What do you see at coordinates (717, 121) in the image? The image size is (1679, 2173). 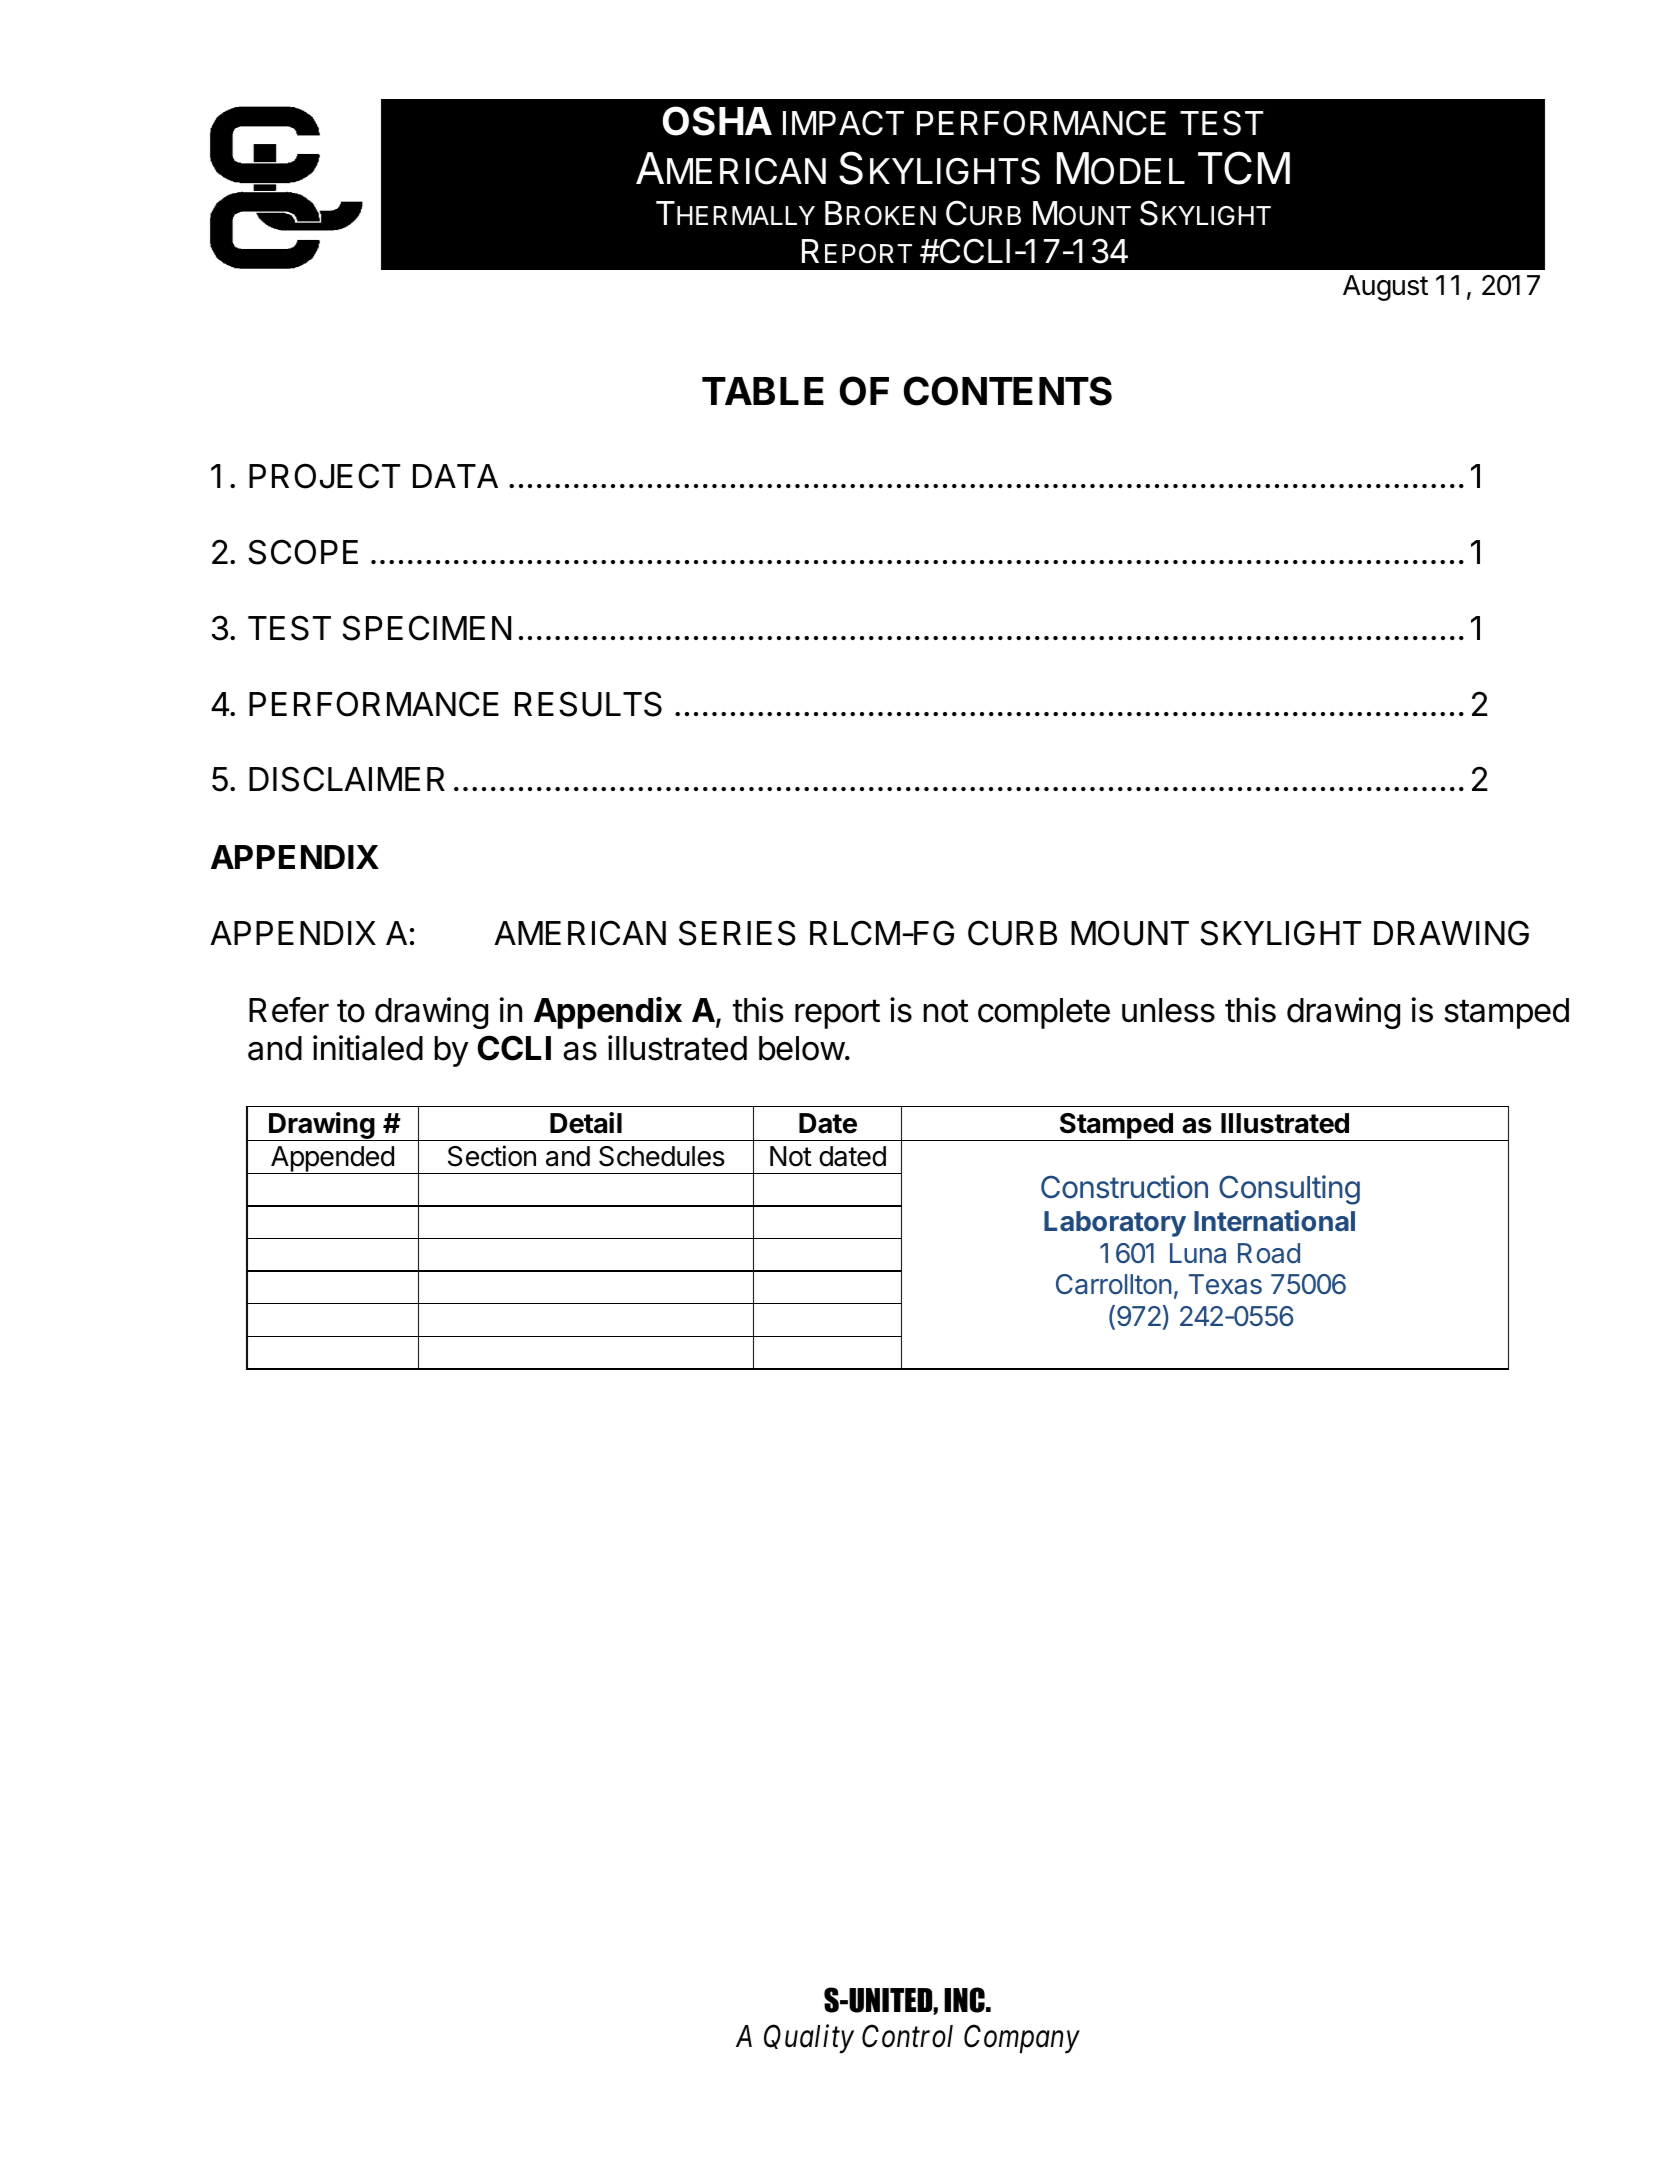 I see `OSHA` at bounding box center [717, 121].
